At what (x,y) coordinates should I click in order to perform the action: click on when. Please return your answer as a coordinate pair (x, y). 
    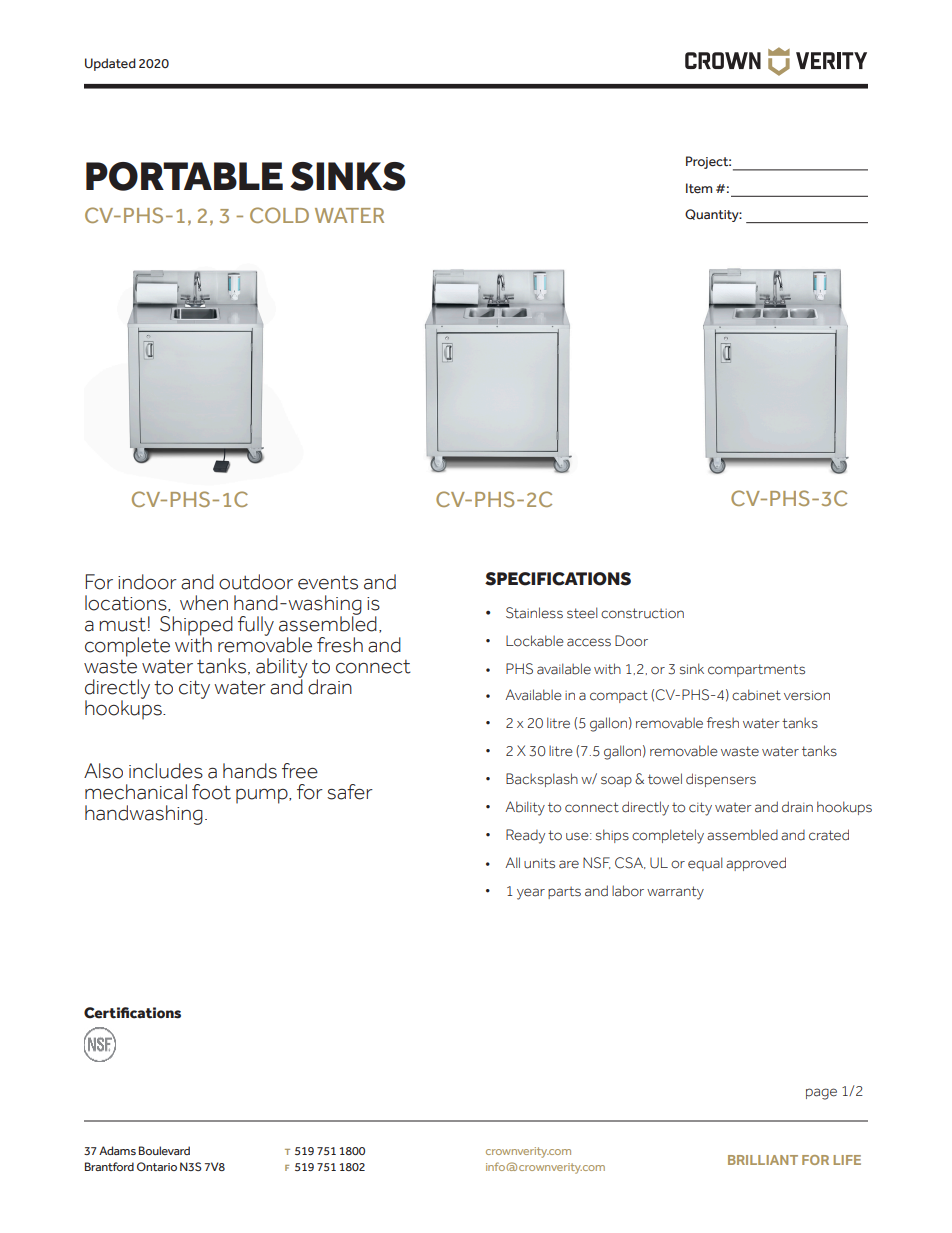
    Looking at the image, I should click on (204, 603).
